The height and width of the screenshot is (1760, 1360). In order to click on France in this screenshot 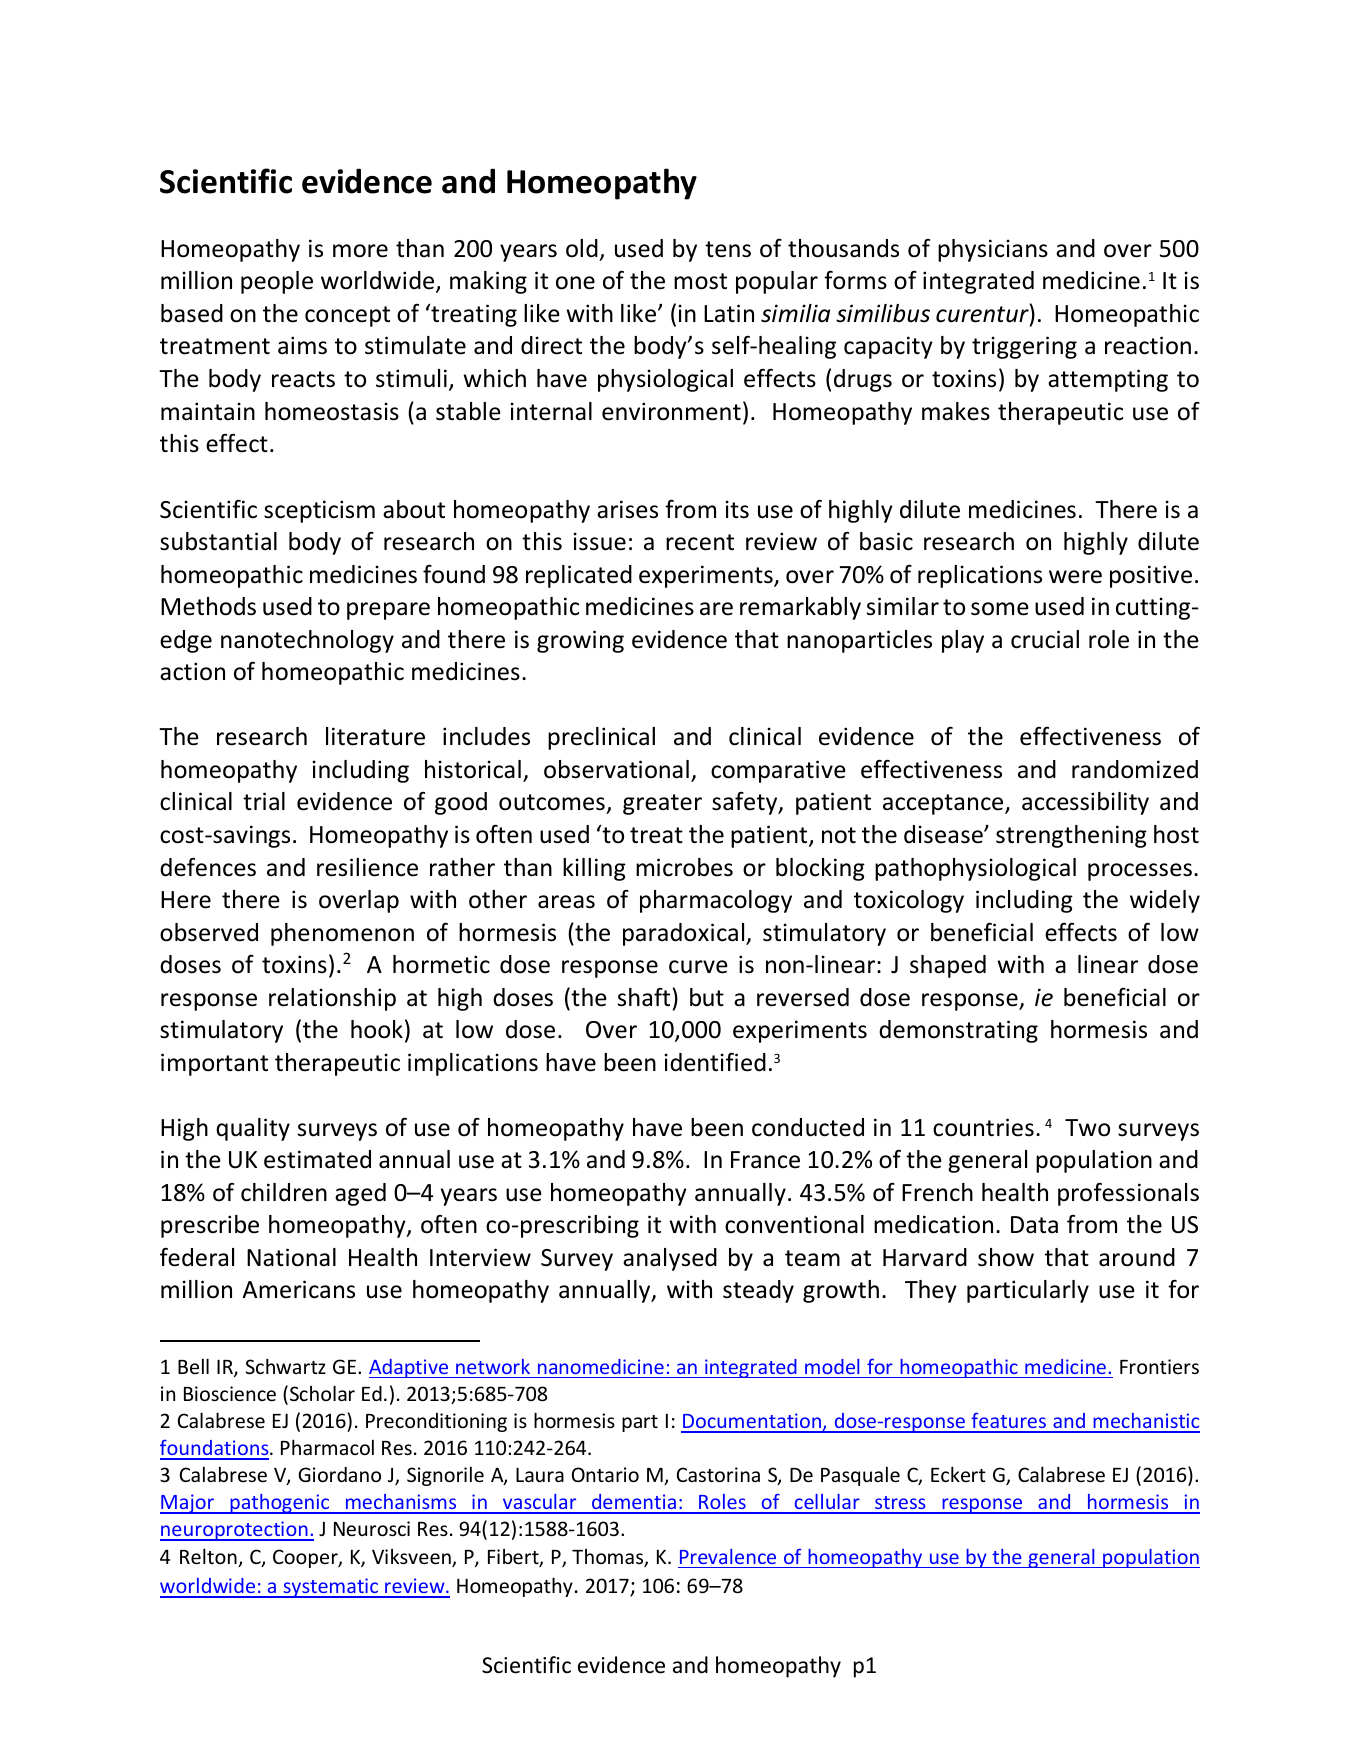, I will do `click(765, 1160)`.
